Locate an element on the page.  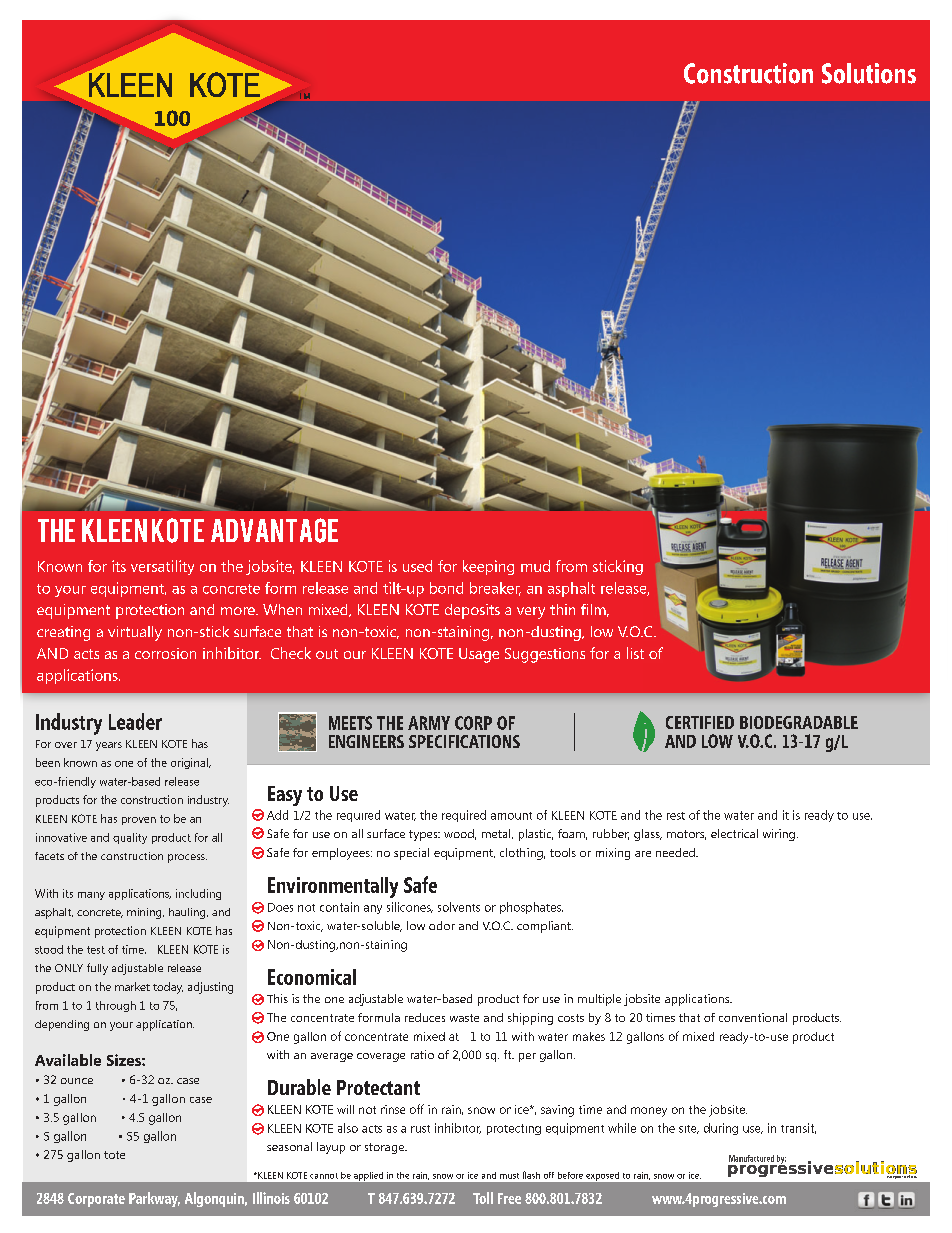
proven is located at coordinates (139, 821).
